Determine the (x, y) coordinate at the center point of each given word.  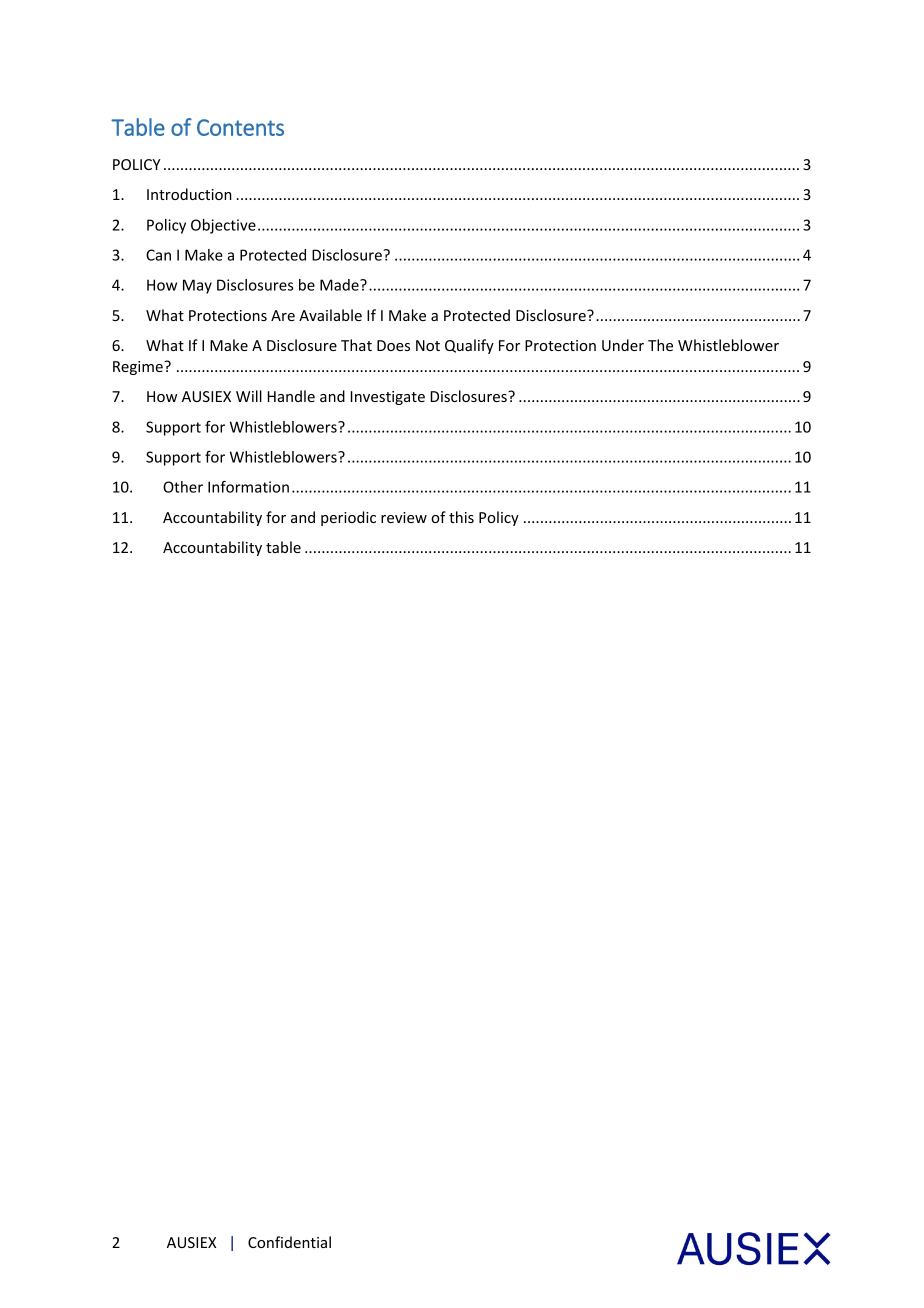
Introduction (189, 194)
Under (623, 345)
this (461, 517)
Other (183, 487)
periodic (348, 518)
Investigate (387, 398)
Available (330, 315)
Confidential (289, 1242)
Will (249, 396)
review (404, 517)
